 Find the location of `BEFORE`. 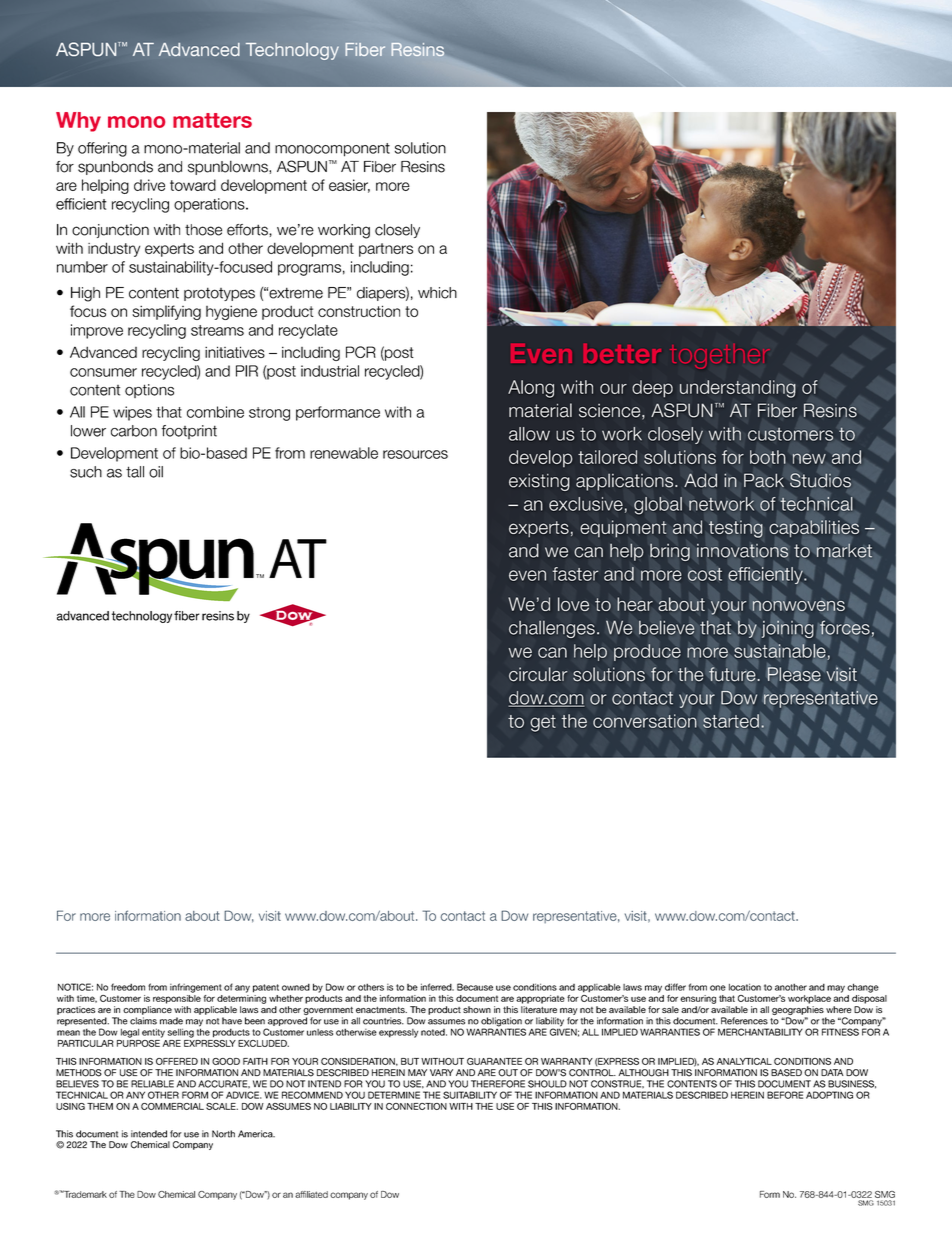

BEFORE is located at coordinates (785, 1095).
